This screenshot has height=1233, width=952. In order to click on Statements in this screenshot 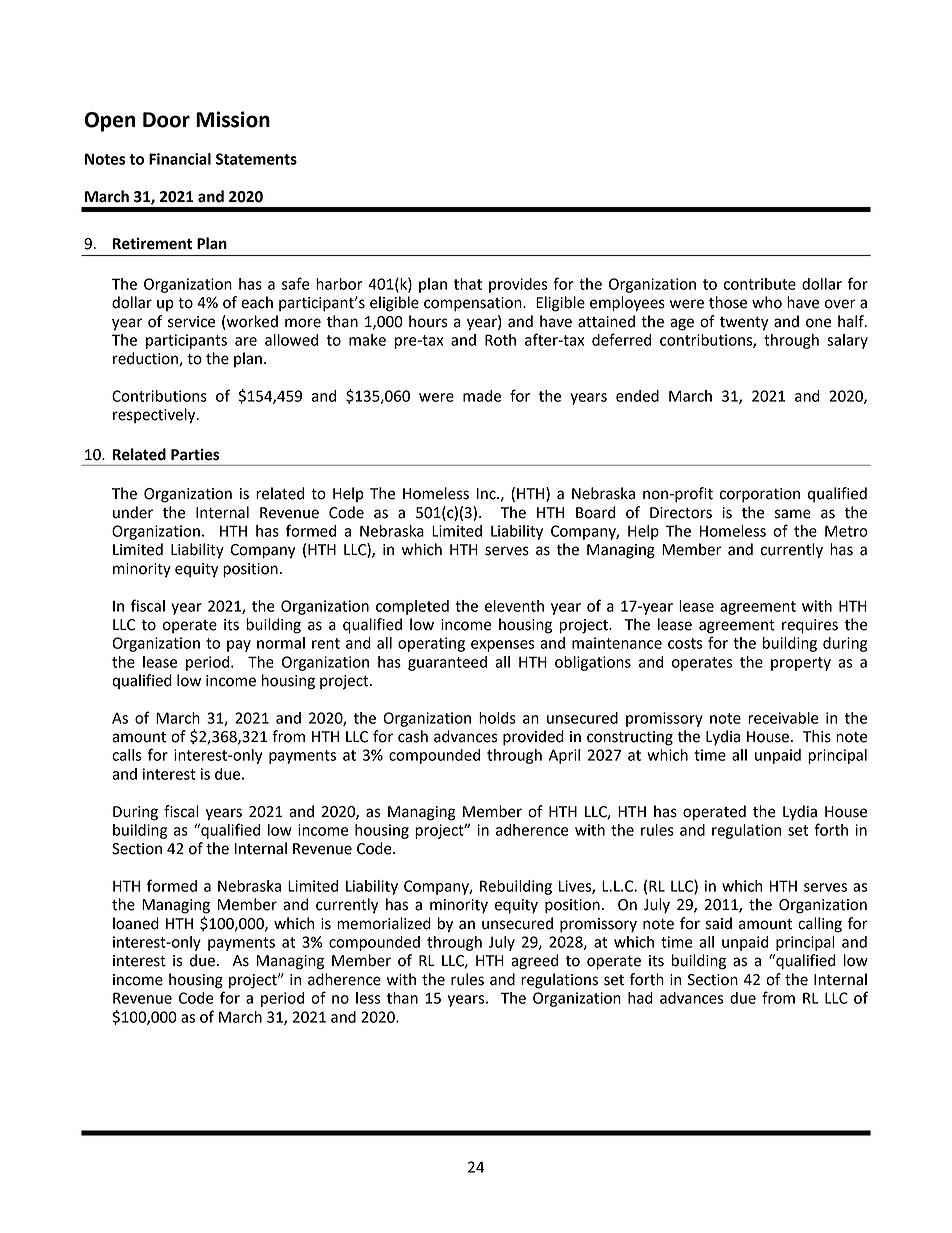, I will do `click(256, 159)`.
